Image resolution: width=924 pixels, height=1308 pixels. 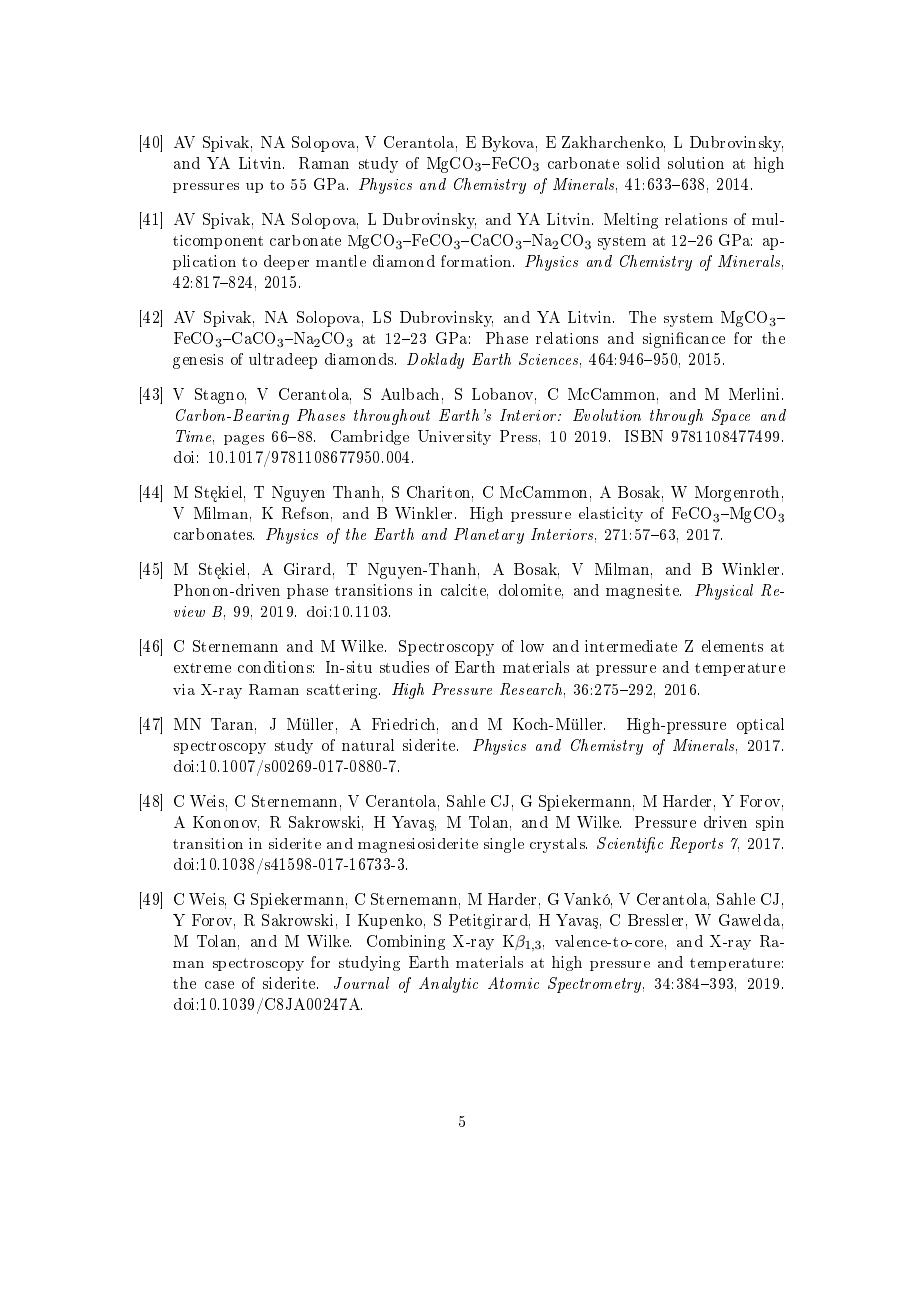 What do you see at coordinates (454, 437) in the image?
I see `University` at bounding box center [454, 437].
